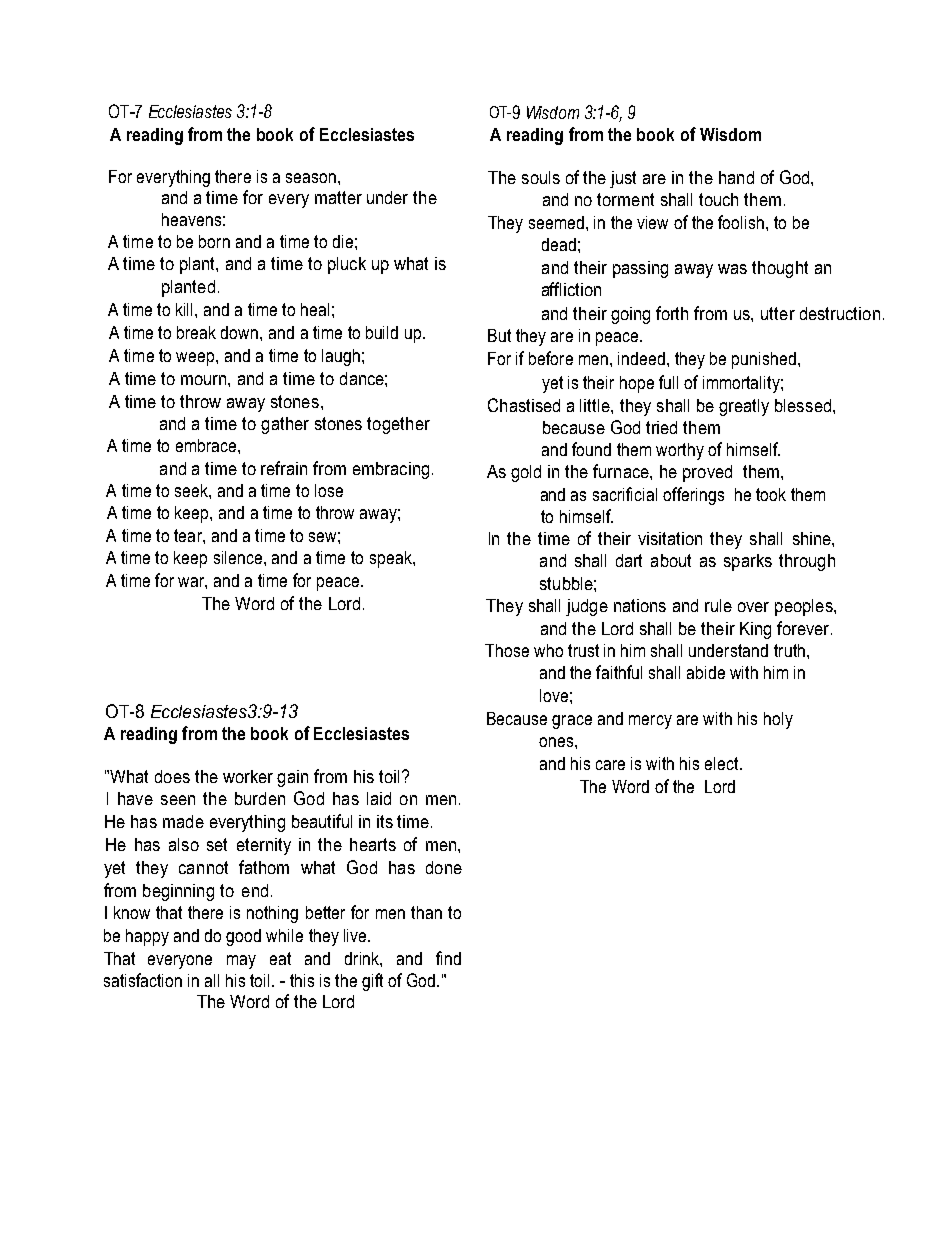 Image resolution: width=952 pixels, height=1233 pixels. What do you see at coordinates (723, 763) in the page?
I see `elect` at bounding box center [723, 763].
